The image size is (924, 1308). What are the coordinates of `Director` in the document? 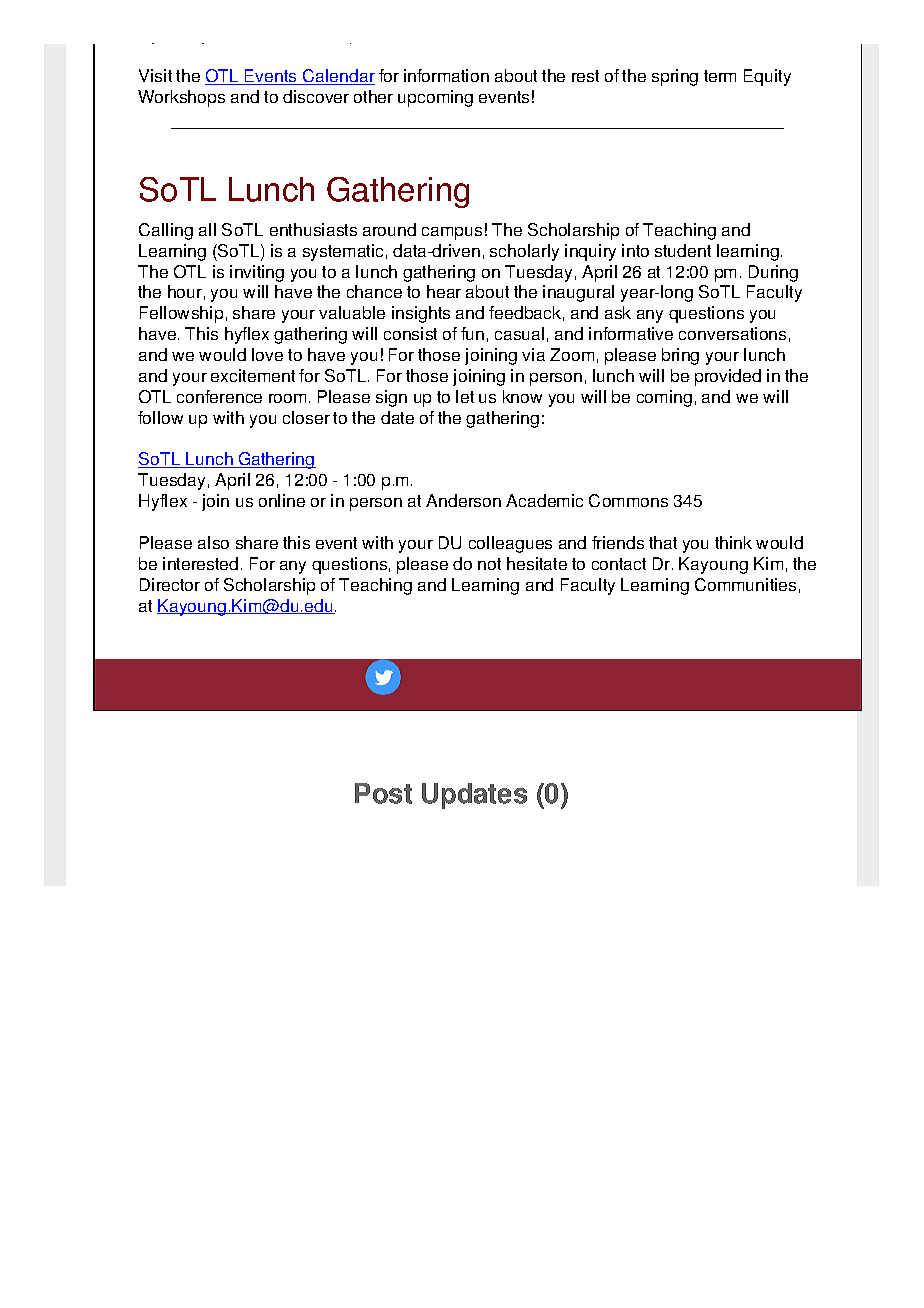 It's located at (170, 584).
